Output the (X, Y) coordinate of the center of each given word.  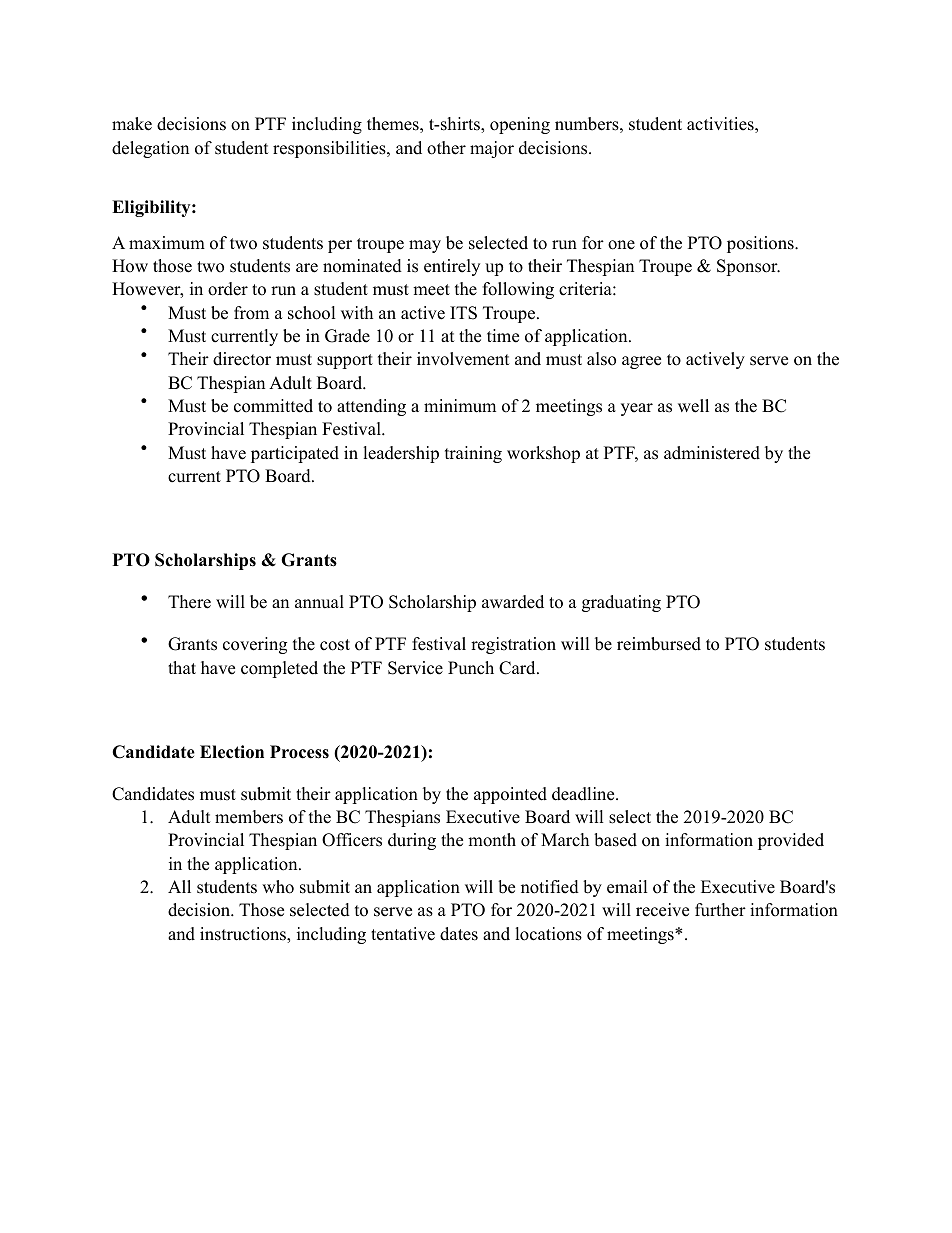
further (720, 910)
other (446, 148)
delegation (150, 149)
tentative (403, 934)
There (189, 602)
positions (761, 244)
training (473, 454)
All (179, 886)
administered (712, 453)
